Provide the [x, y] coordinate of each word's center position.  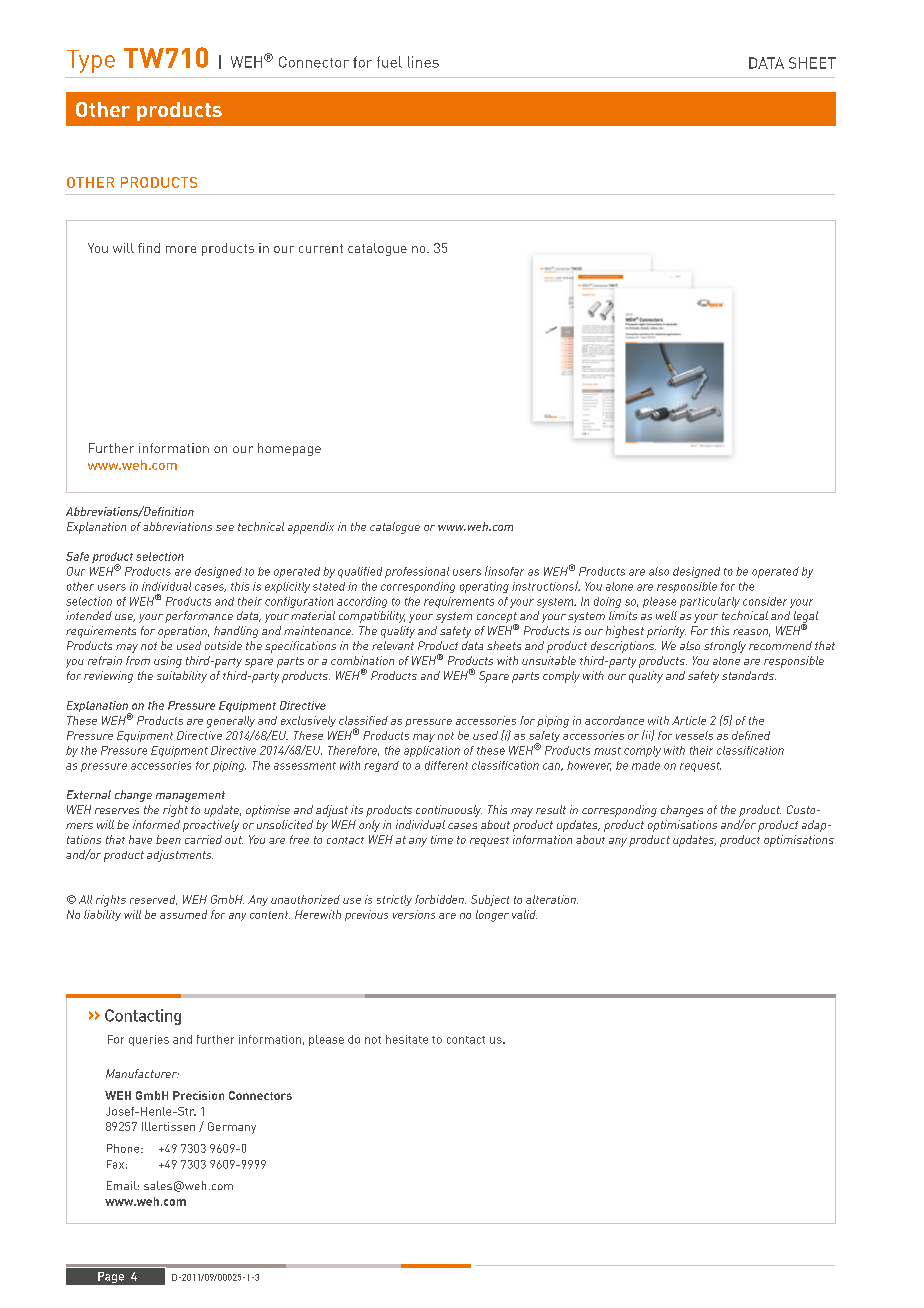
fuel [389, 62]
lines [423, 62]
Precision [198, 1095]
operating [484, 587]
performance [199, 617]
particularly [710, 602]
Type [91, 61]
